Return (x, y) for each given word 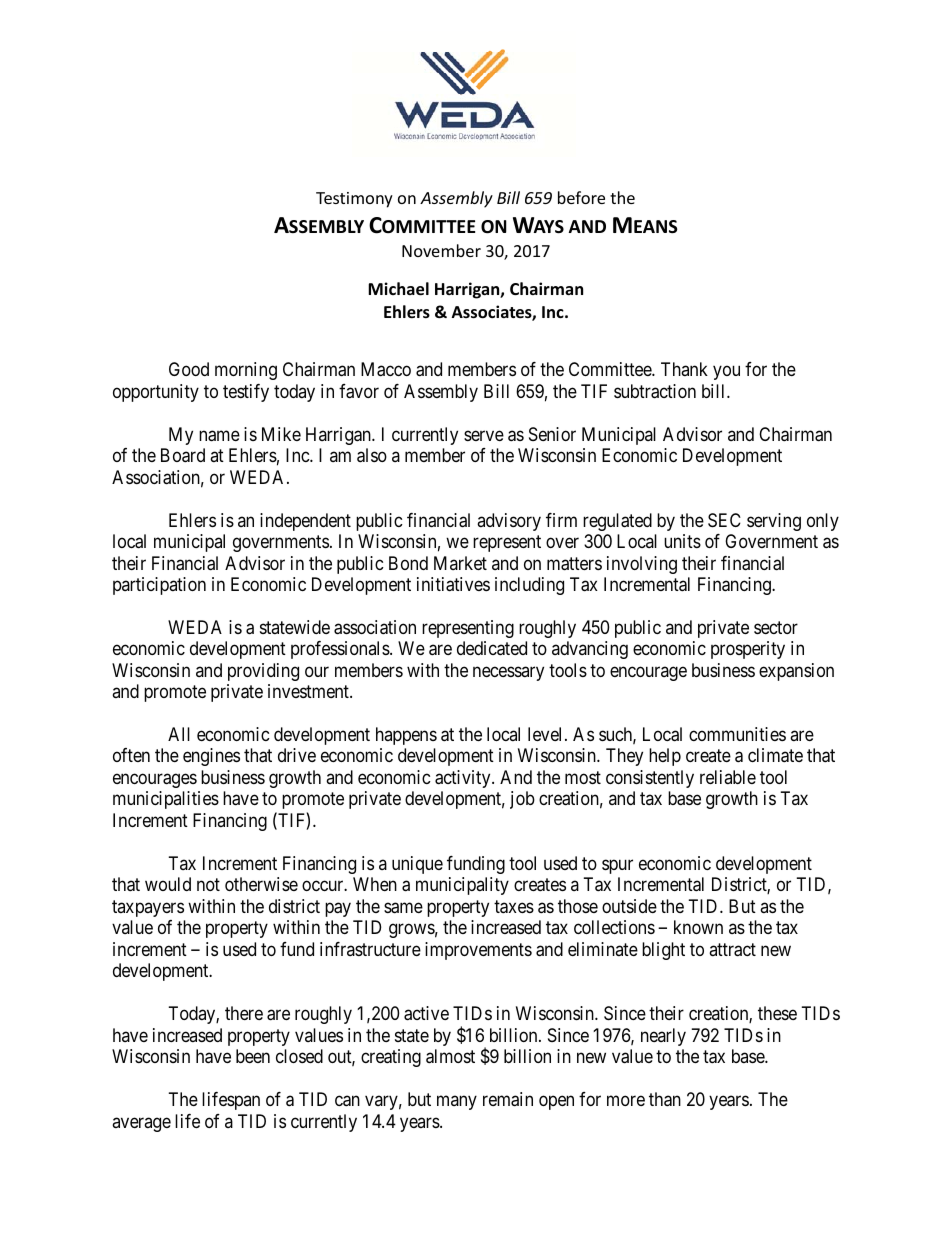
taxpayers (148, 908)
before (581, 197)
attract (732, 950)
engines (211, 757)
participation (159, 586)
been (253, 1056)
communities (737, 734)
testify (246, 393)
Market (460, 563)
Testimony (354, 200)
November (441, 250)
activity (464, 779)
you (726, 373)
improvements (478, 951)
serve (484, 435)
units (682, 541)
